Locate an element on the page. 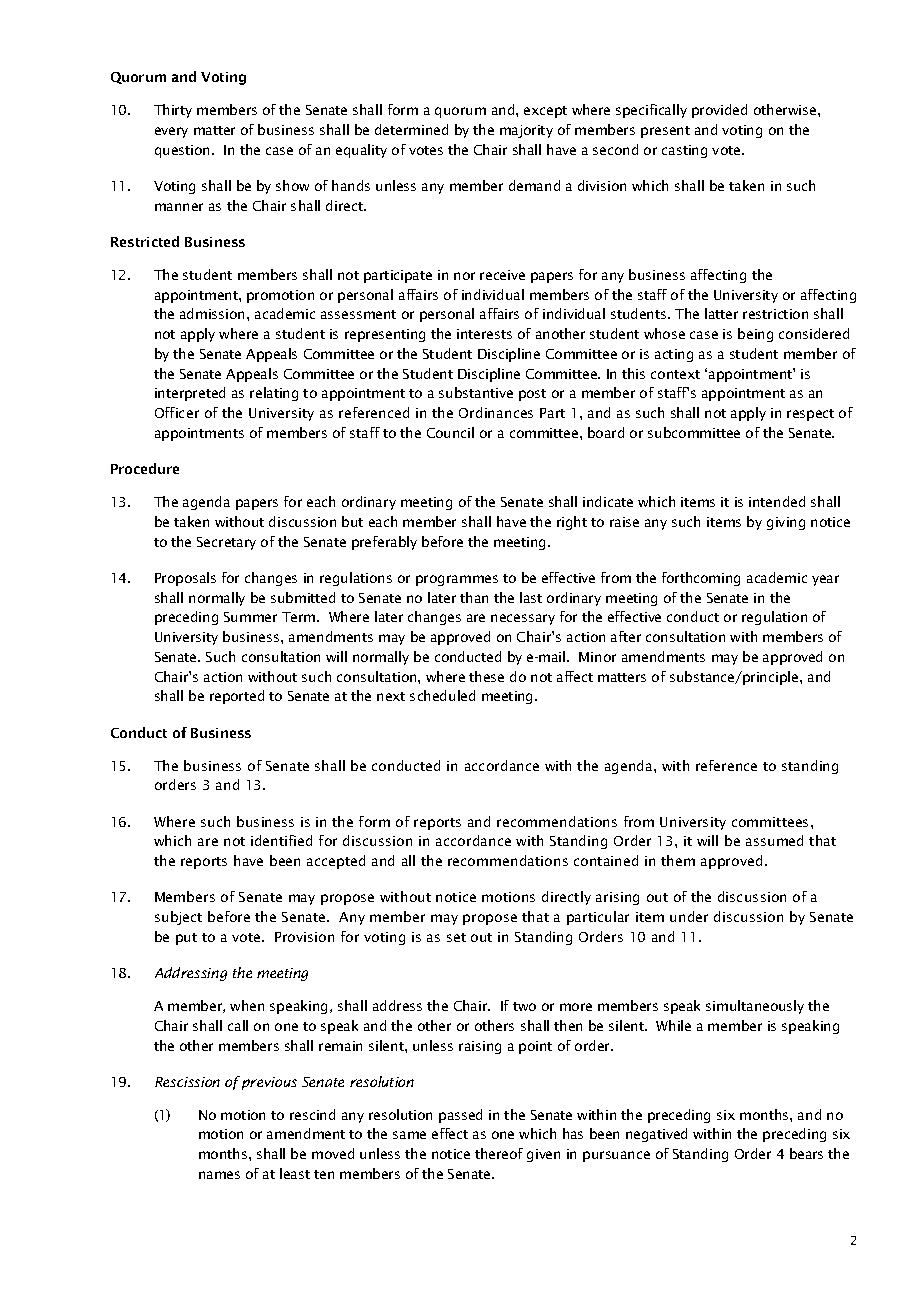  being is located at coordinates (755, 335).
